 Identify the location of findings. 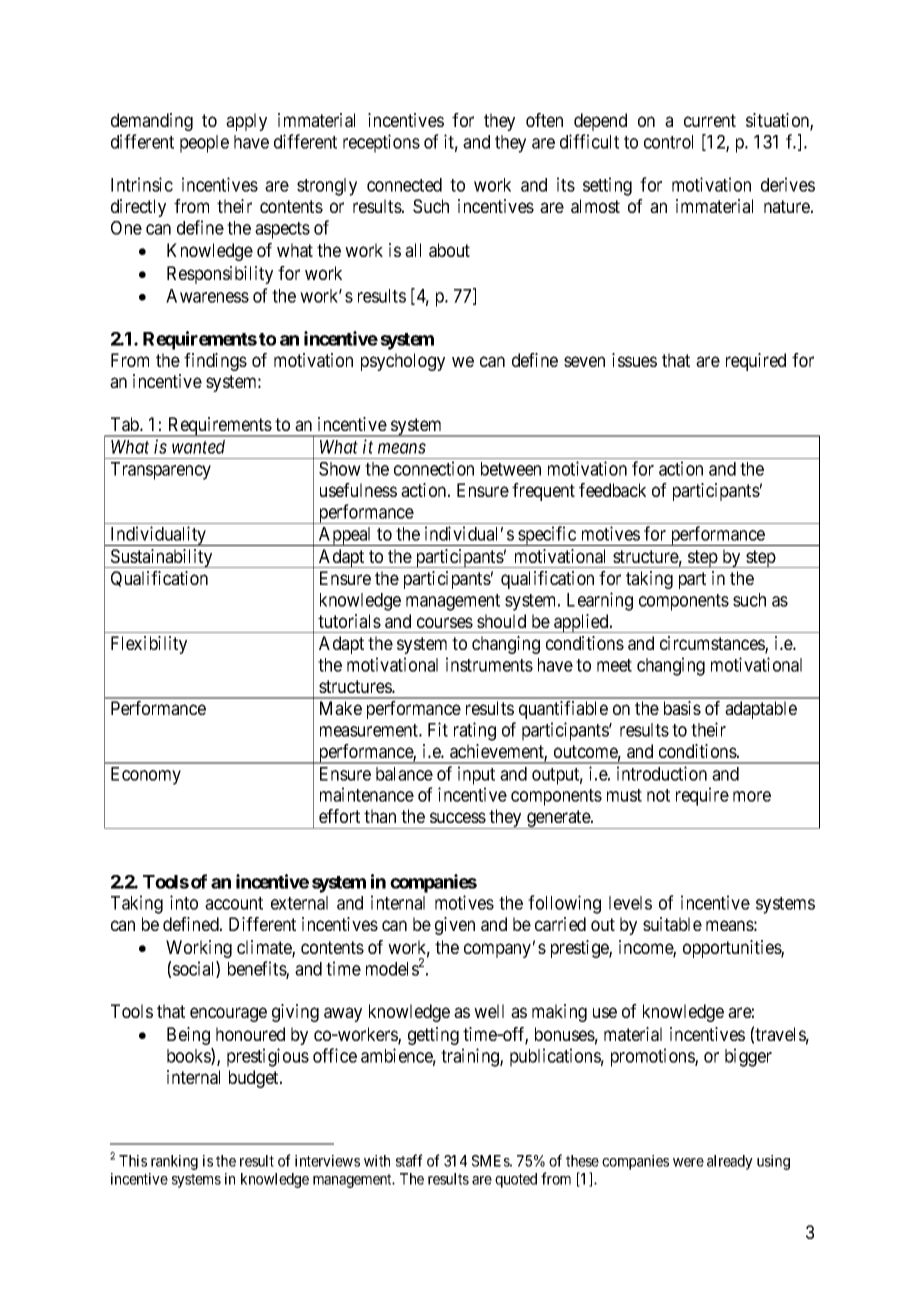
(215, 362).
